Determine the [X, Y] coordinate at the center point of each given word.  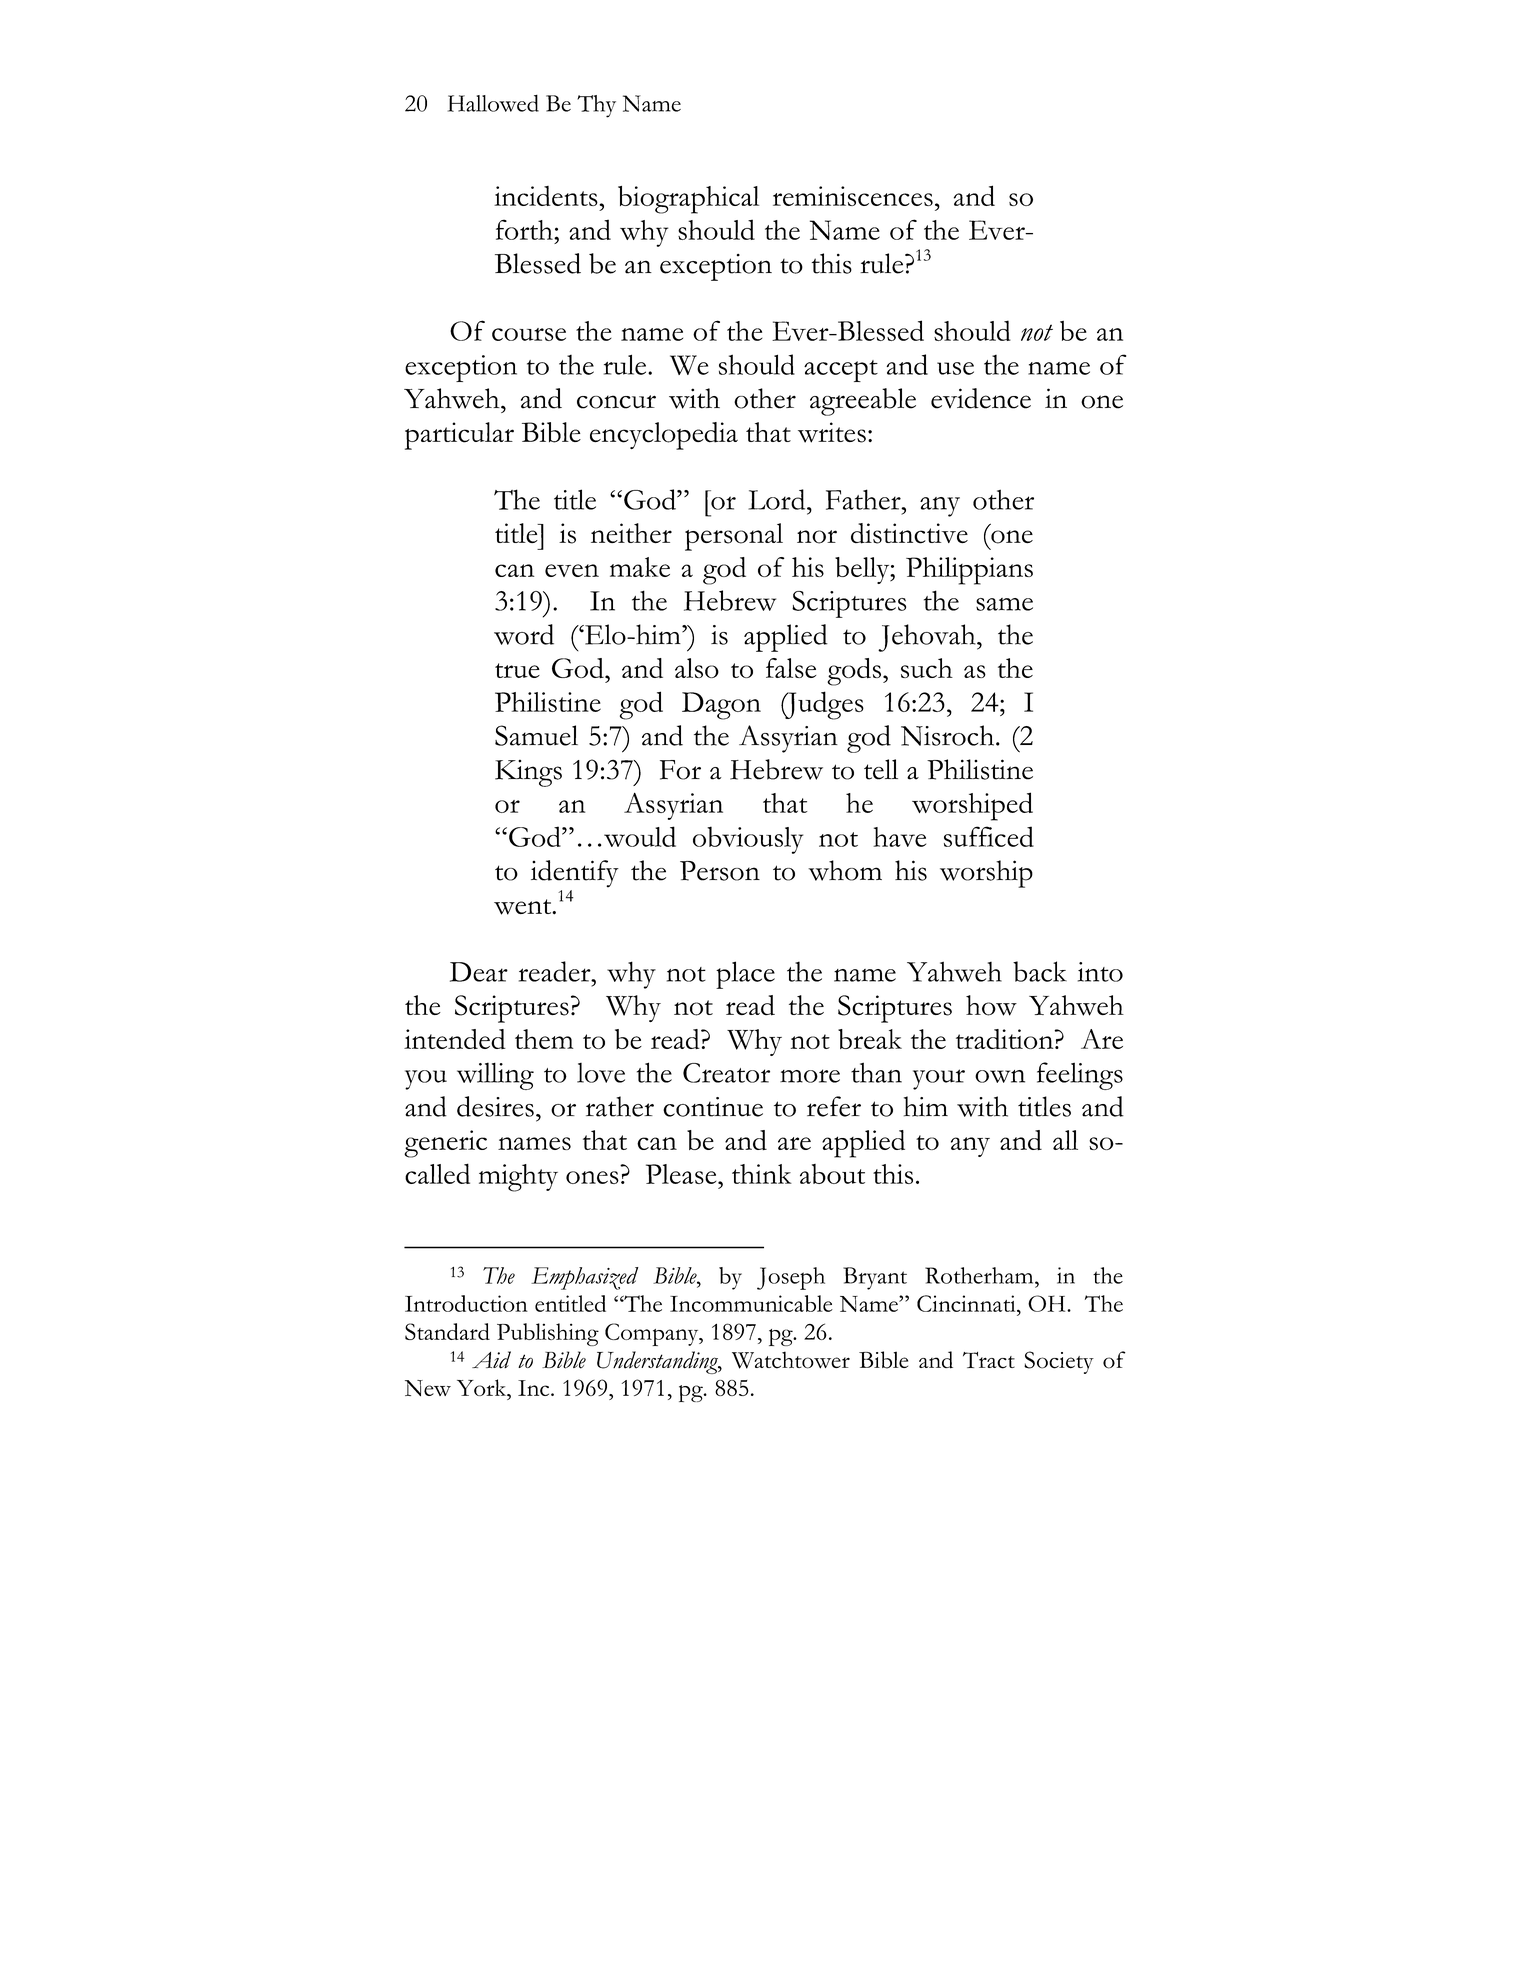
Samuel [536, 735]
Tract [989, 1360]
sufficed [989, 836]
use [955, 368]
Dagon [721, 706]
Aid [491, 1360]
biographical [688, 200]
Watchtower [791, 1360]
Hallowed [493, 103]
